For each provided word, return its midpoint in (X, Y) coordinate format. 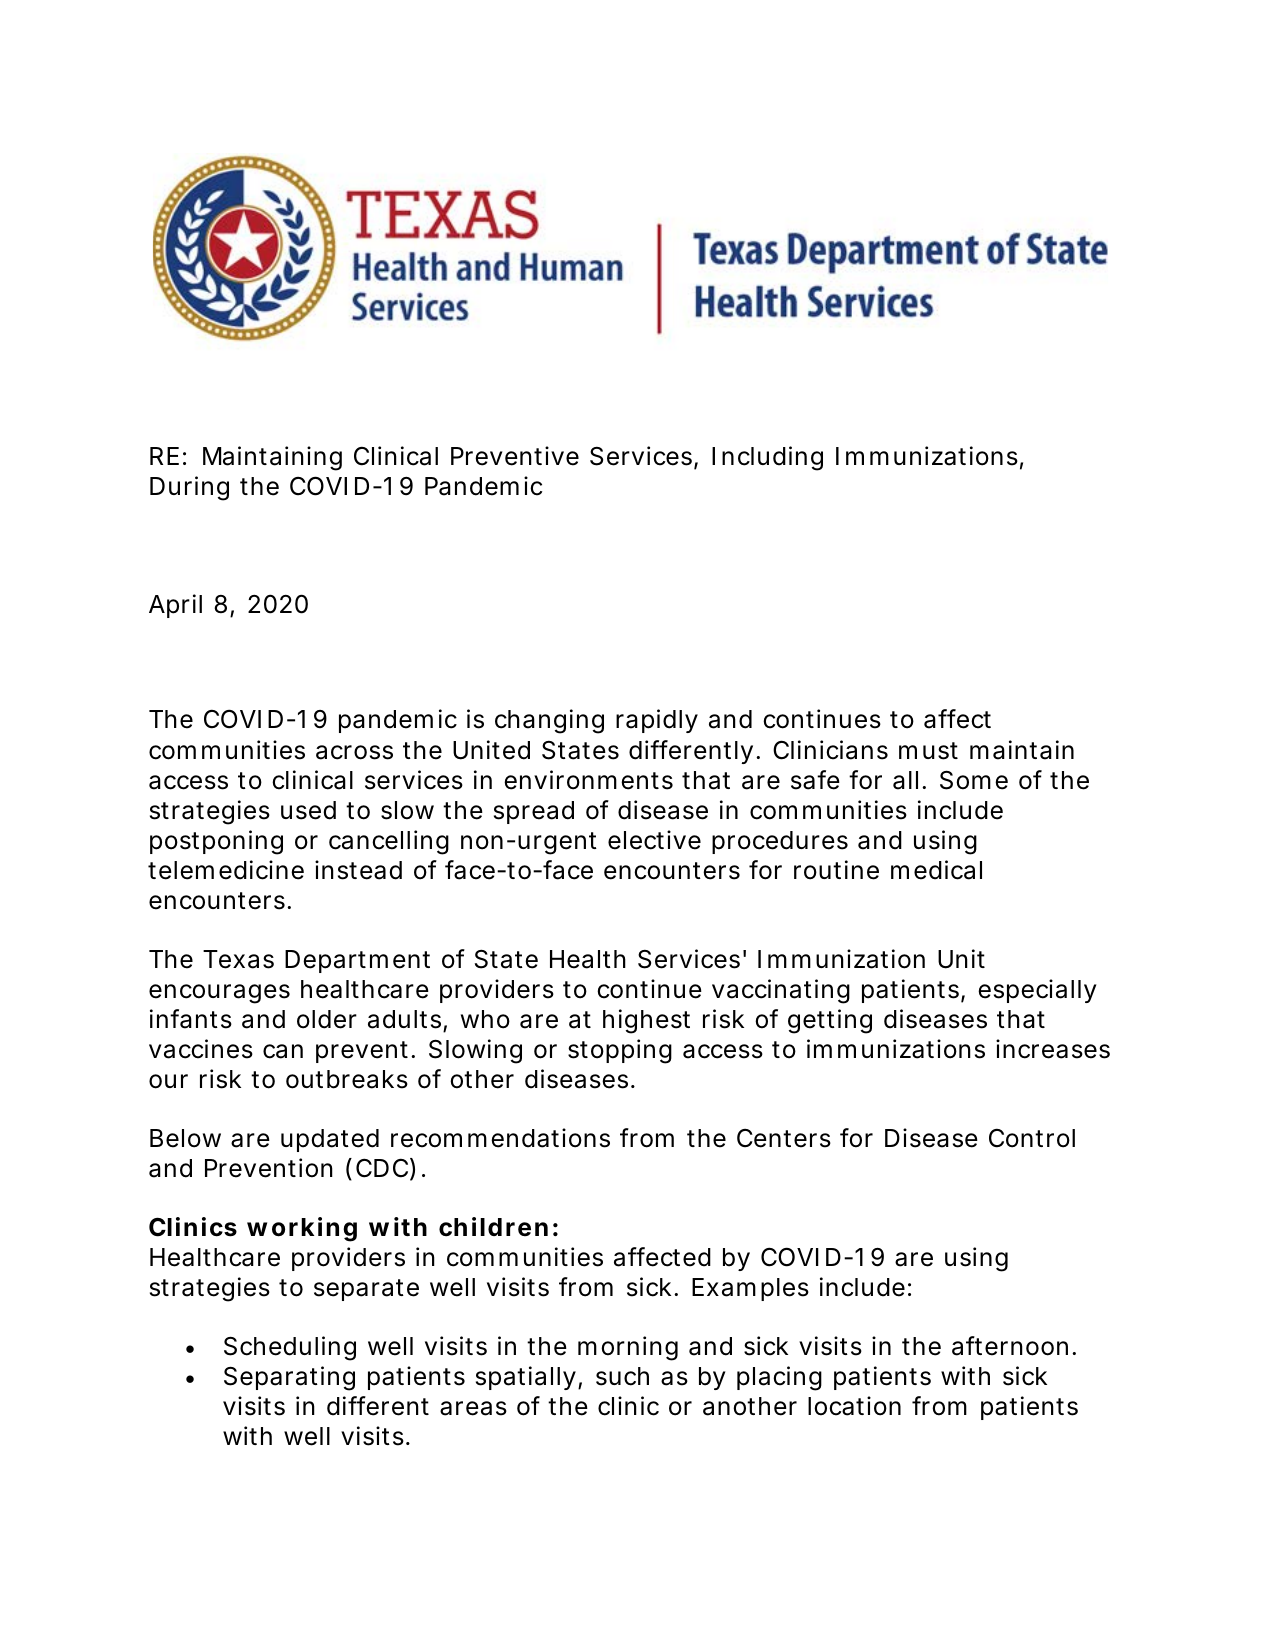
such (622, 1376)
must (928, 751)
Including (767, 458)
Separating (289, 1378)
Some (974, 780)
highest (646, 1021)
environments (588, 780)
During (189, 488)
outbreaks (347, 1079)
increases (1053, 1049)
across (354, 752)
